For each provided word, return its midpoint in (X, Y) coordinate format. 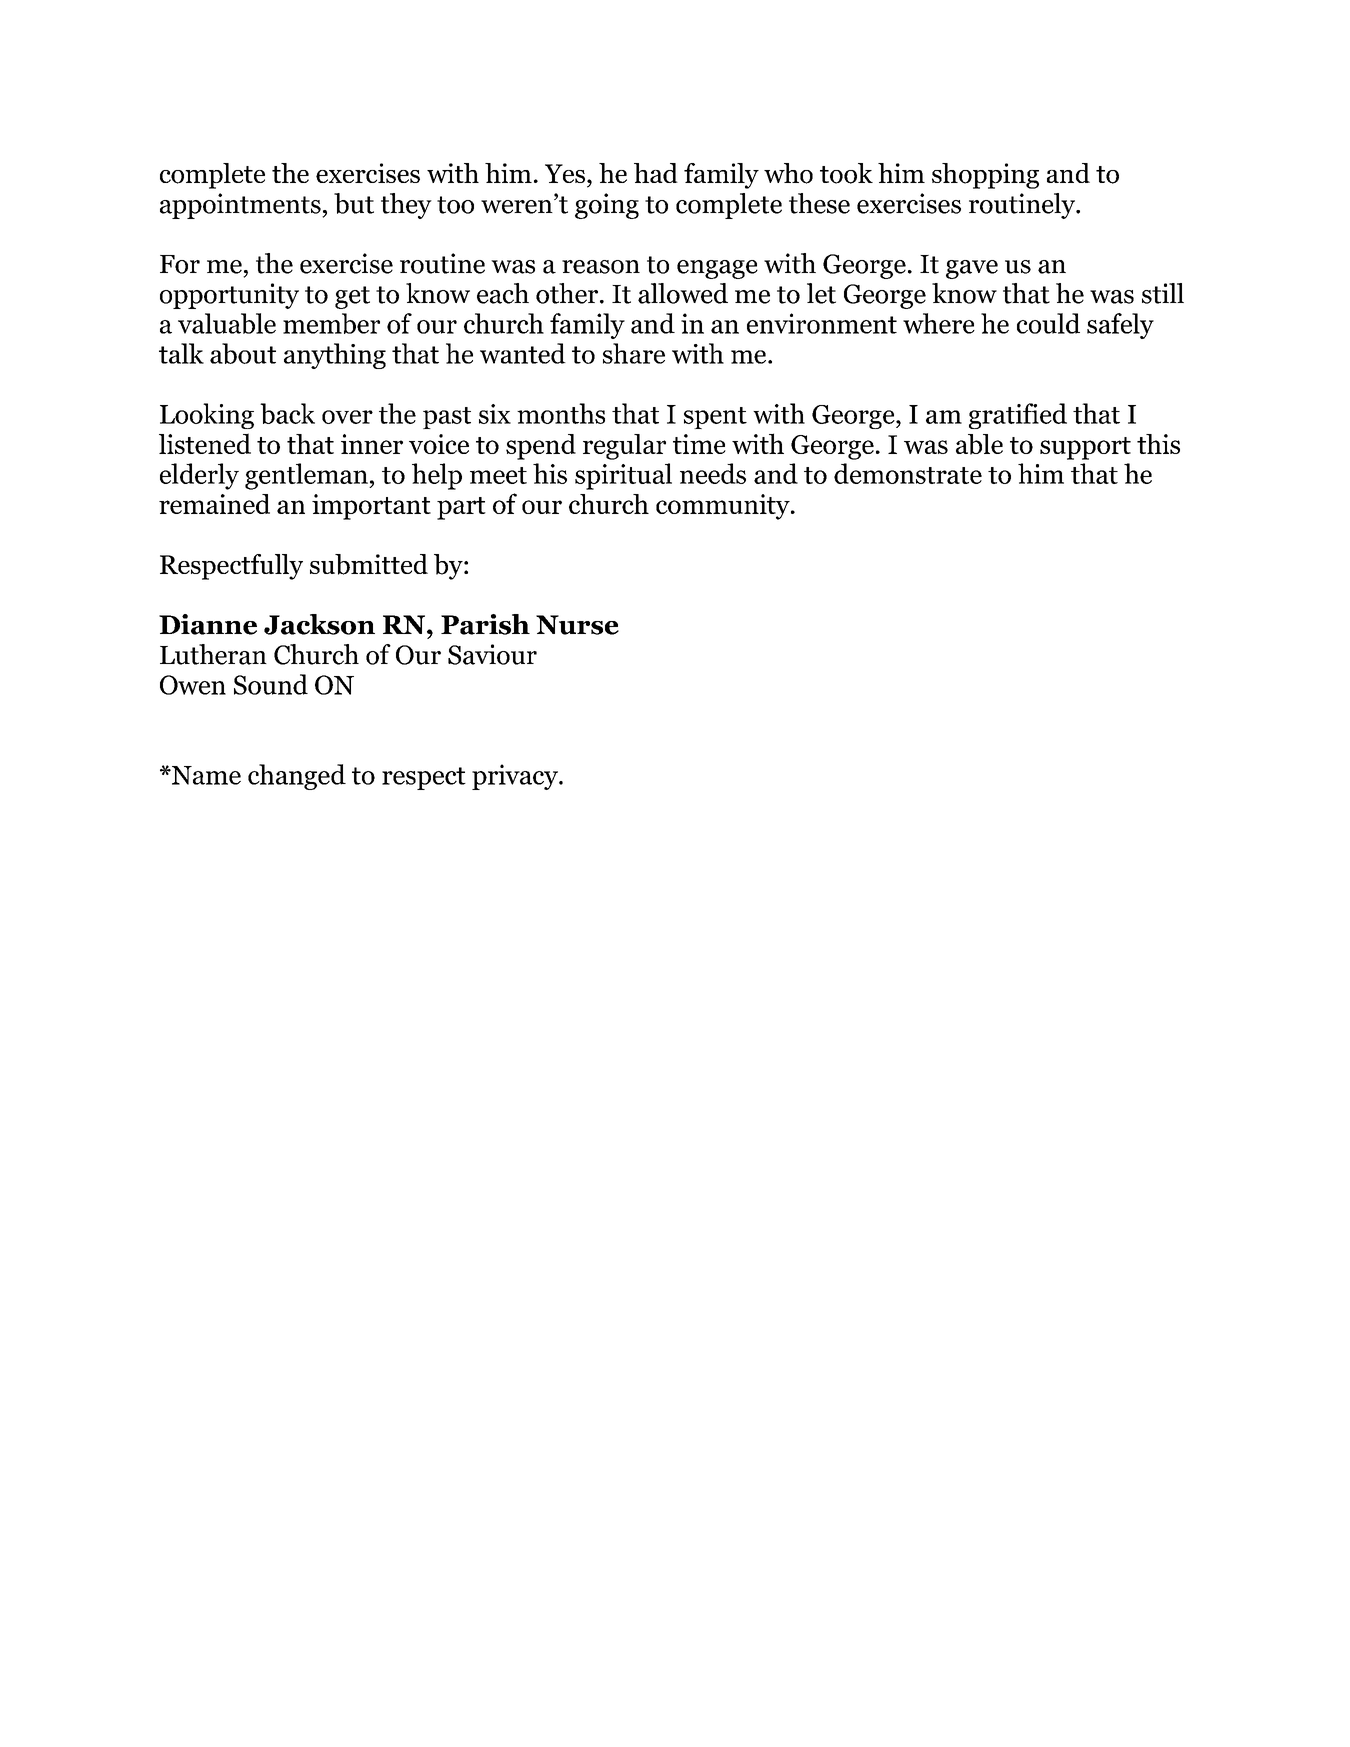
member (331, 323)
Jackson (319, 624)
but (354, 203)
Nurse (577, 625)
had (656, 173)
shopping (985, 176)
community (724, 507)
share (634, 353)
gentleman (307, 476)
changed (297, 777)
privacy (516, 777)
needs (713, 473)
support (1085, 448)
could (1048, 323)
